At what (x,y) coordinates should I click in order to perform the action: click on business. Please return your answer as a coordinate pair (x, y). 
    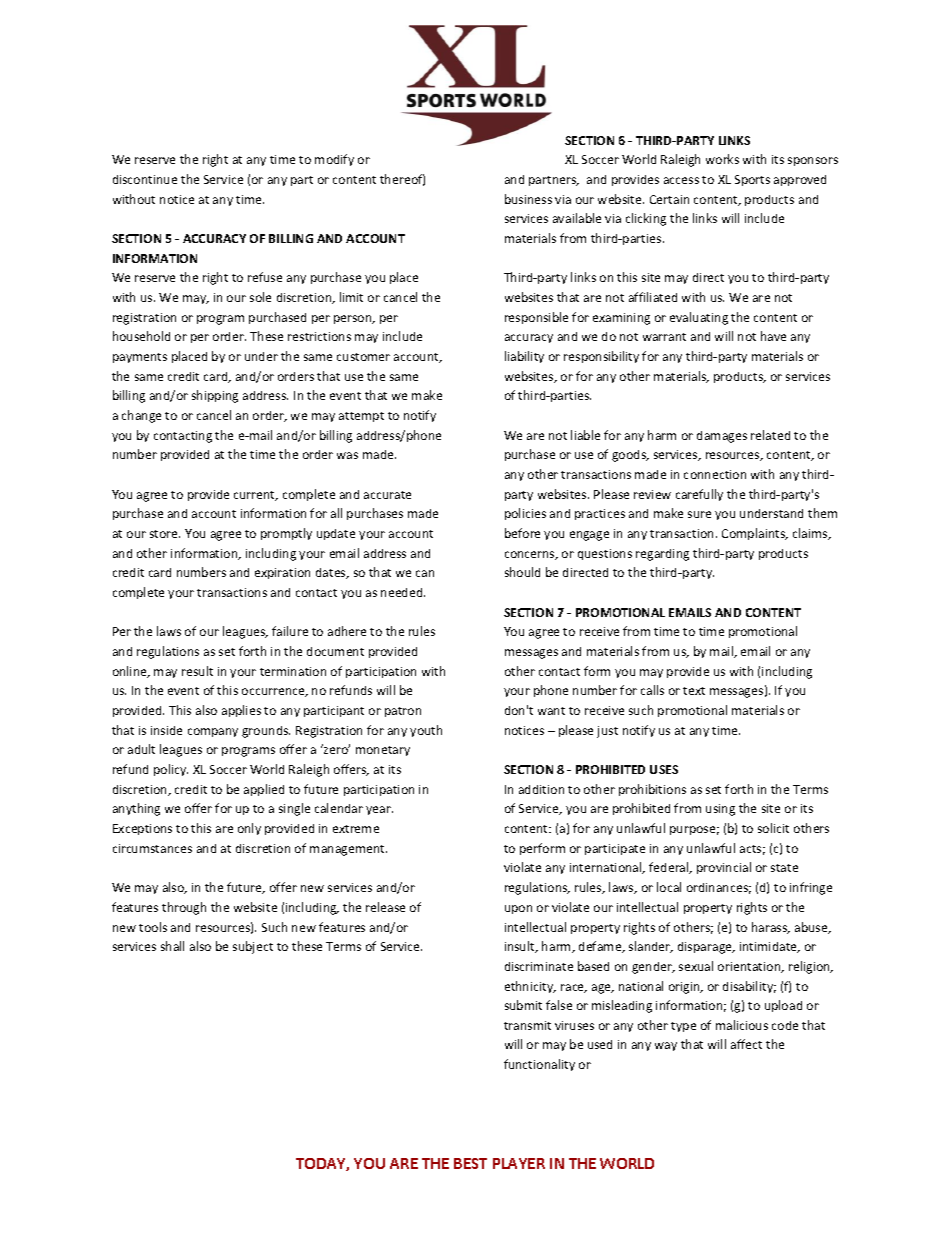
    Looking at the image, I should click on (528, 199).
